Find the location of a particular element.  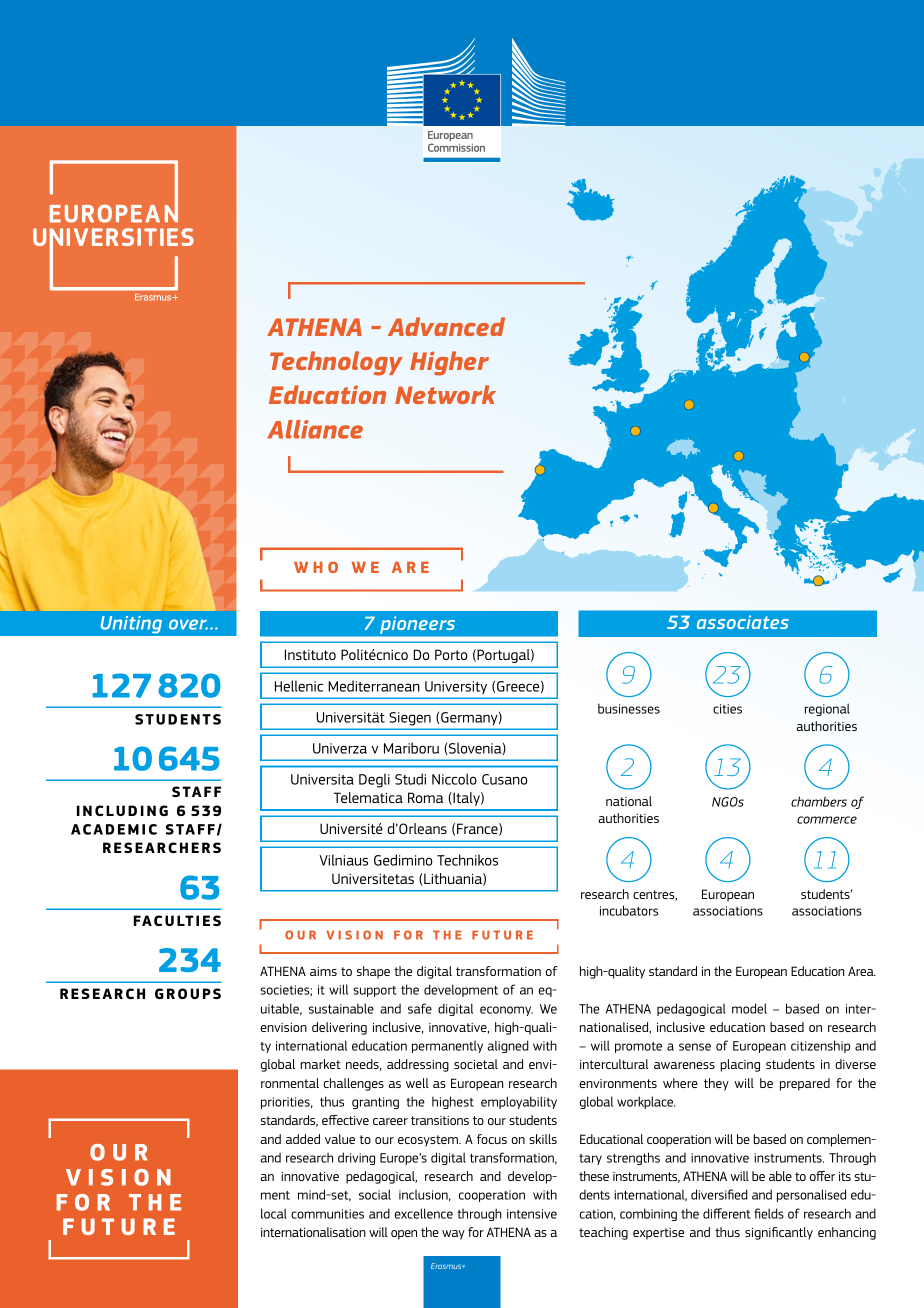

Network is located at coordinates (445, 394).
